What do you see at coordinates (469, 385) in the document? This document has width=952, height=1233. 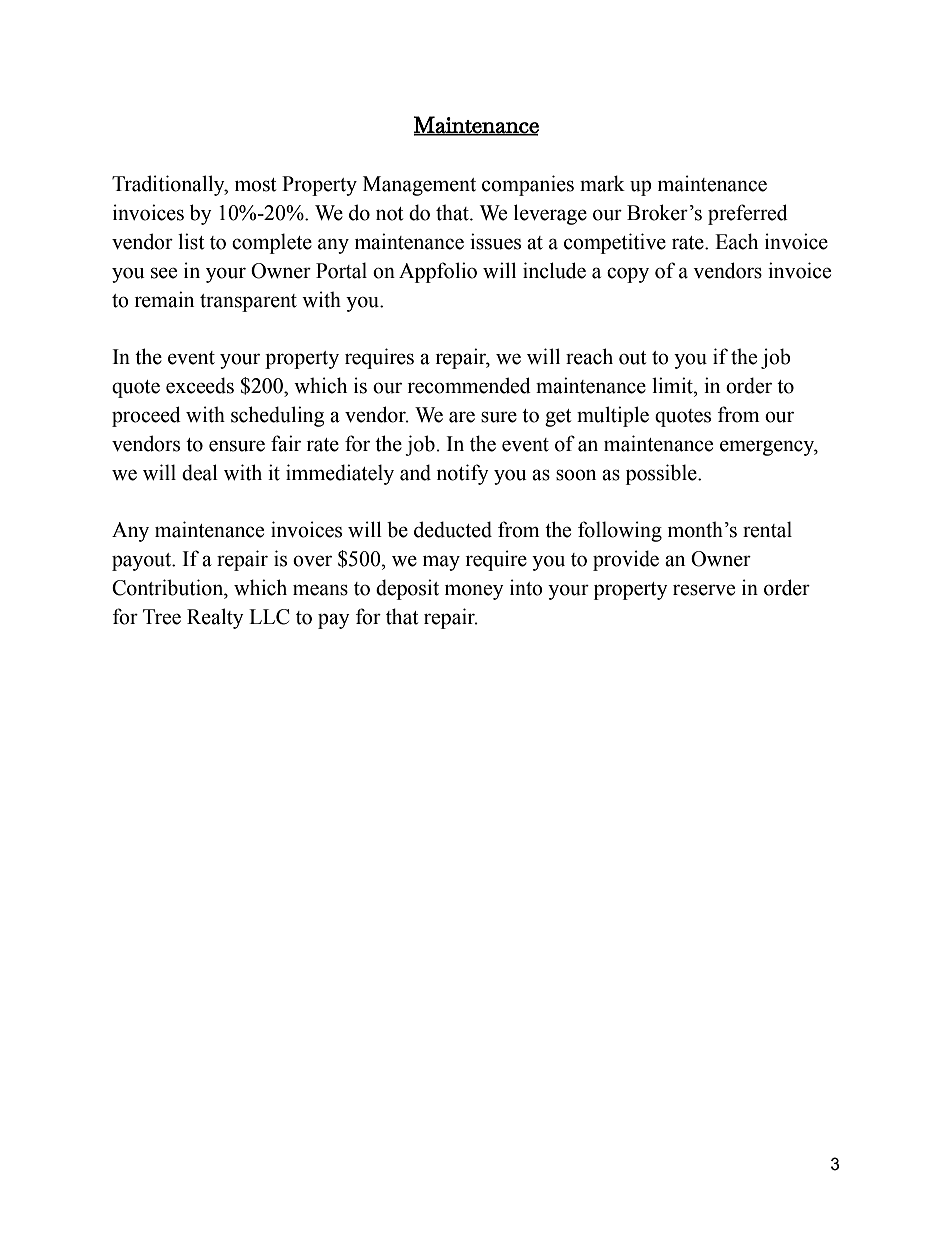 I see `recommended` at bounding box center [469, 385].
